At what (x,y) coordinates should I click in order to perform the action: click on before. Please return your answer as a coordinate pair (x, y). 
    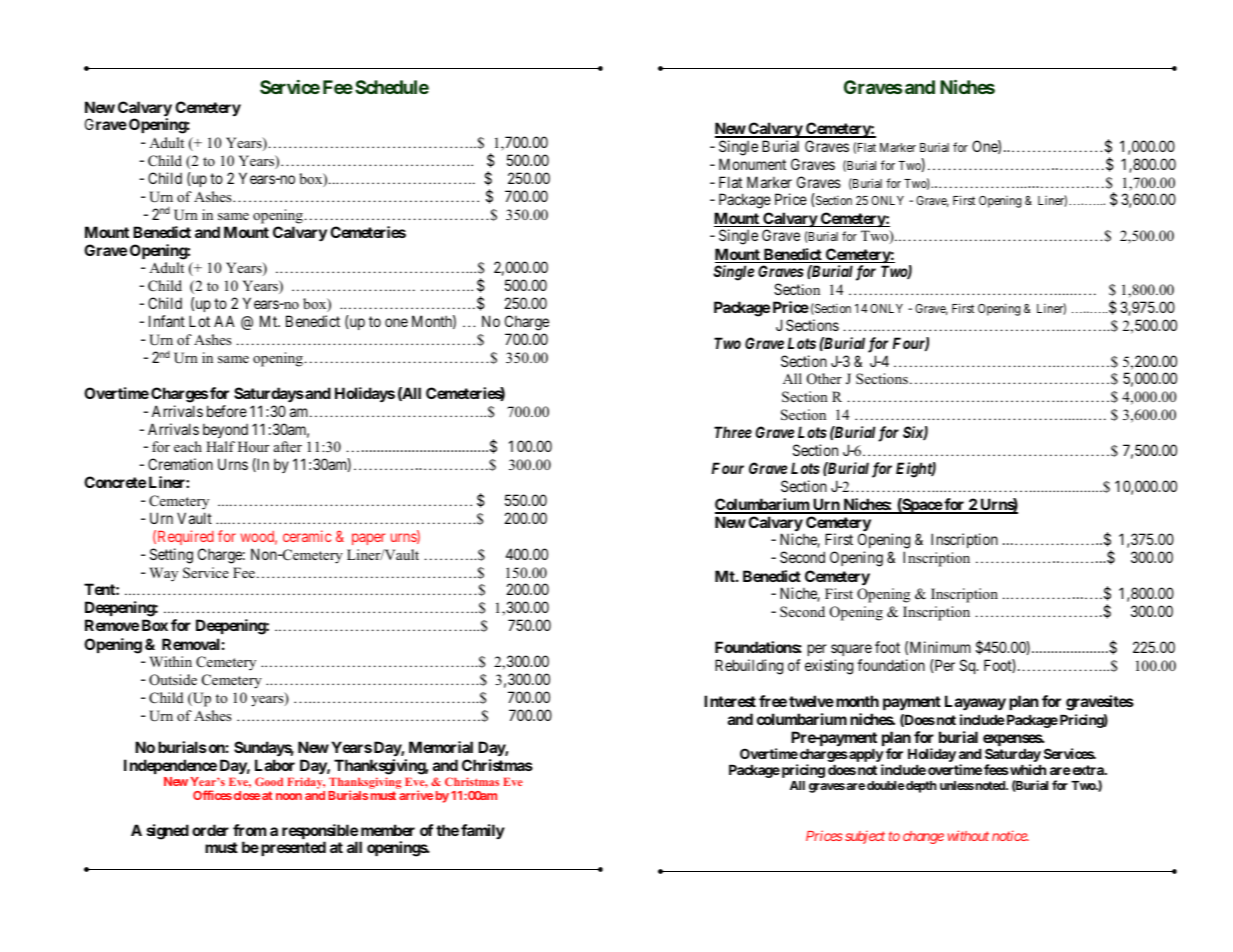
    Looking at the image, I should click on (227, 411).
